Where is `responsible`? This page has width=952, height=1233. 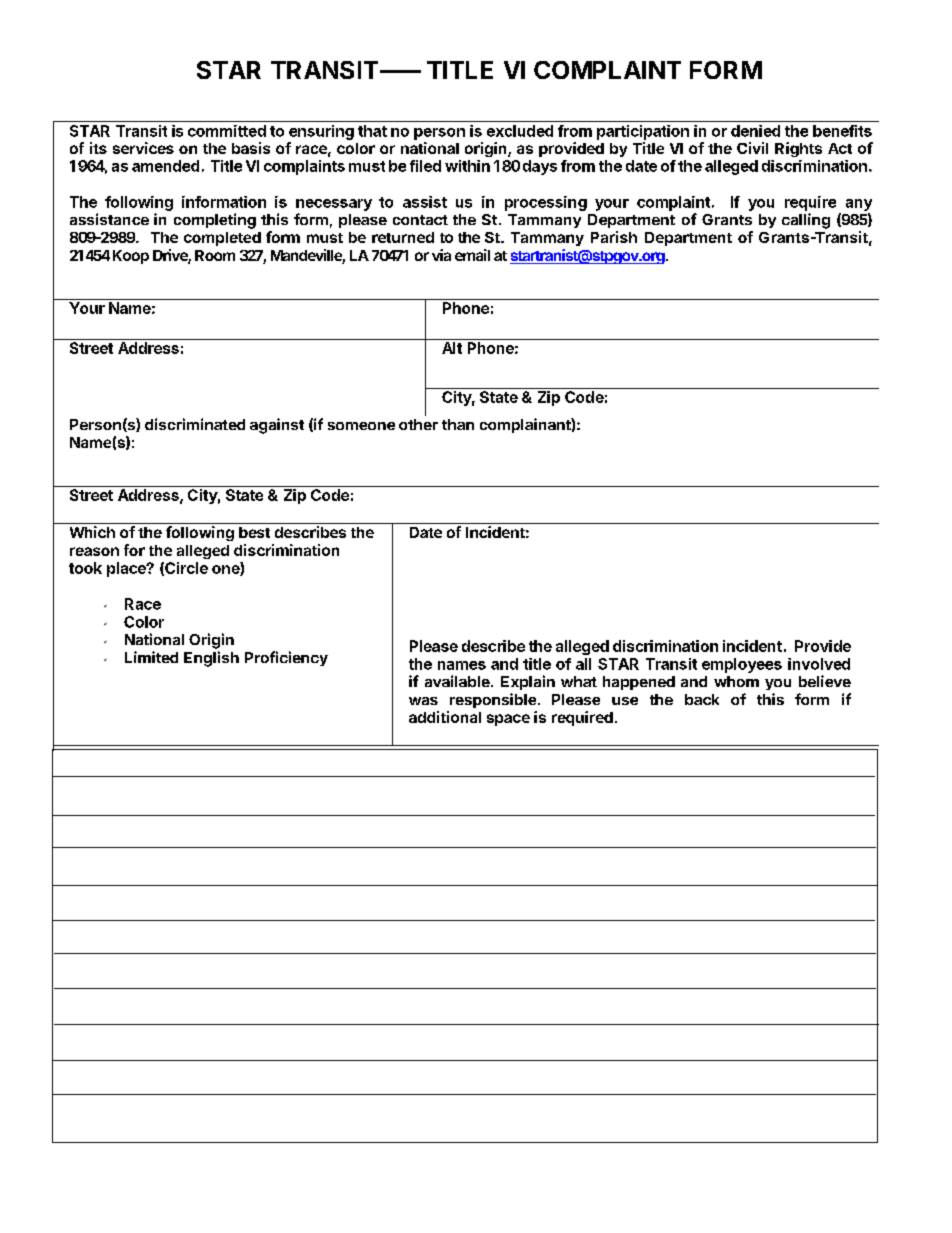
responsible is located at coordinates (493, 700).
